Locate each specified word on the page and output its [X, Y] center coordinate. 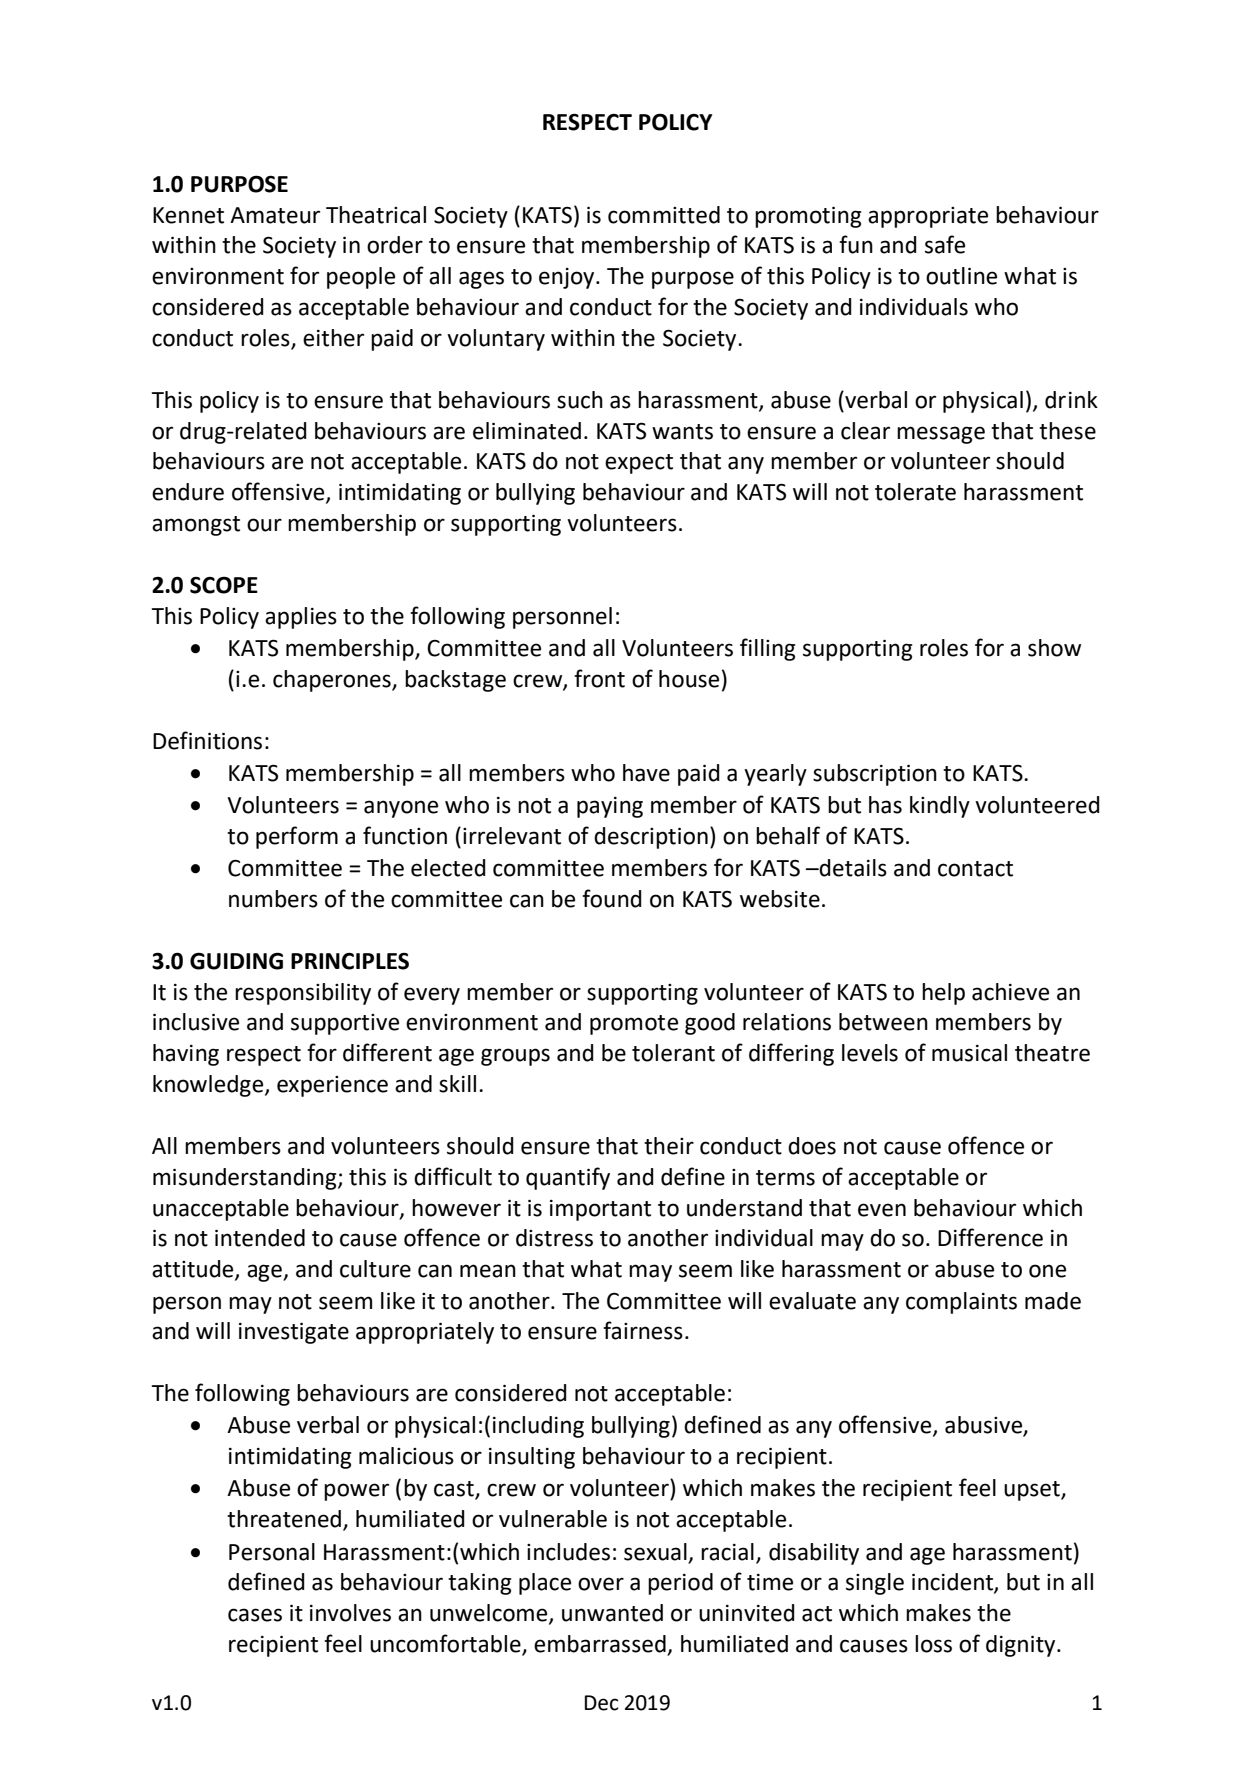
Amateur [275, 215]
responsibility [303, 994]
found [612, 898]
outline [961, 276]
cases [255, 1615]
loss [933, 1644]
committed [664, 215]
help [943, 994]
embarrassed [601, 1645]
